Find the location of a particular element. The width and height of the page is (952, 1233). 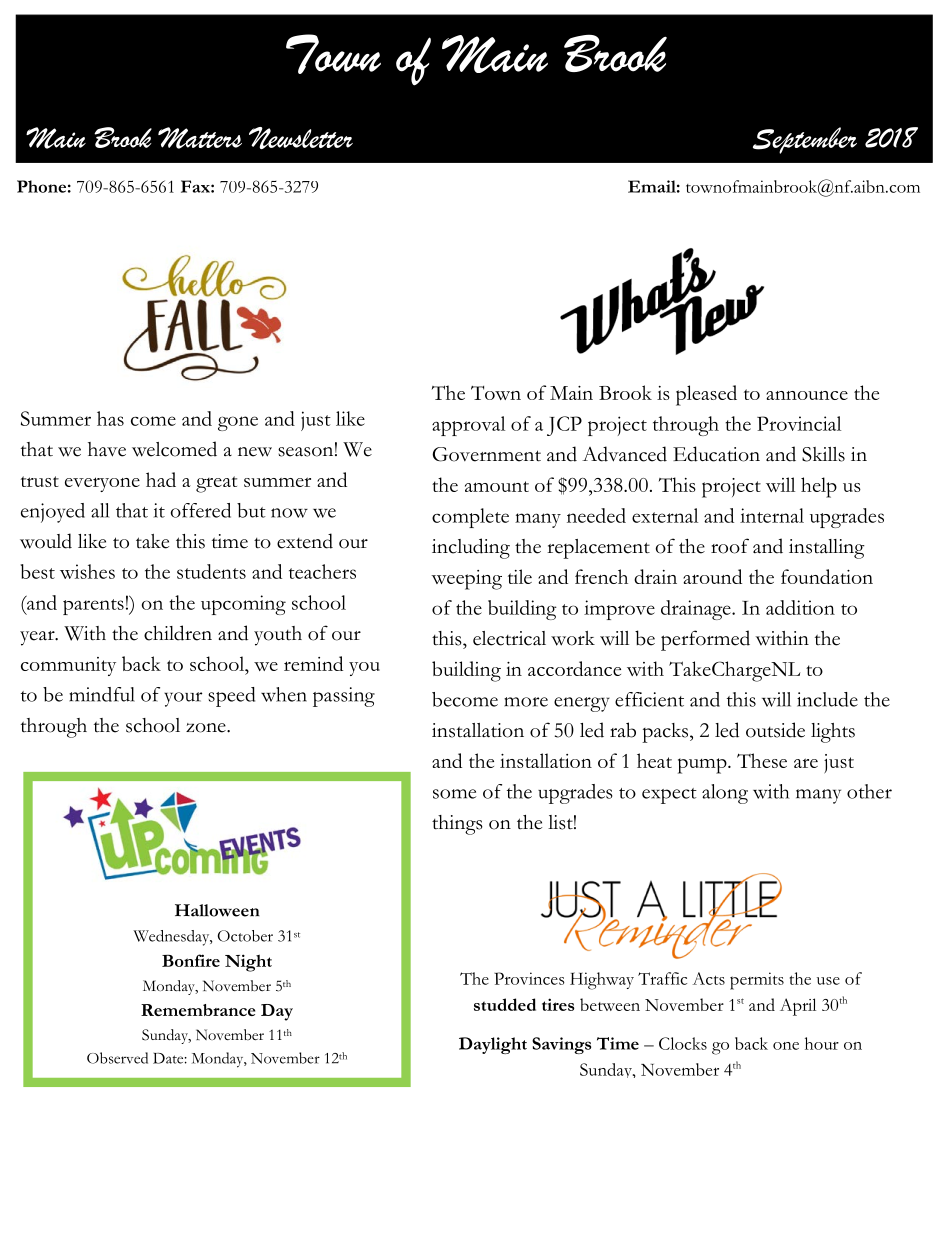

Newsletter is located at coordinates (301, 138).
